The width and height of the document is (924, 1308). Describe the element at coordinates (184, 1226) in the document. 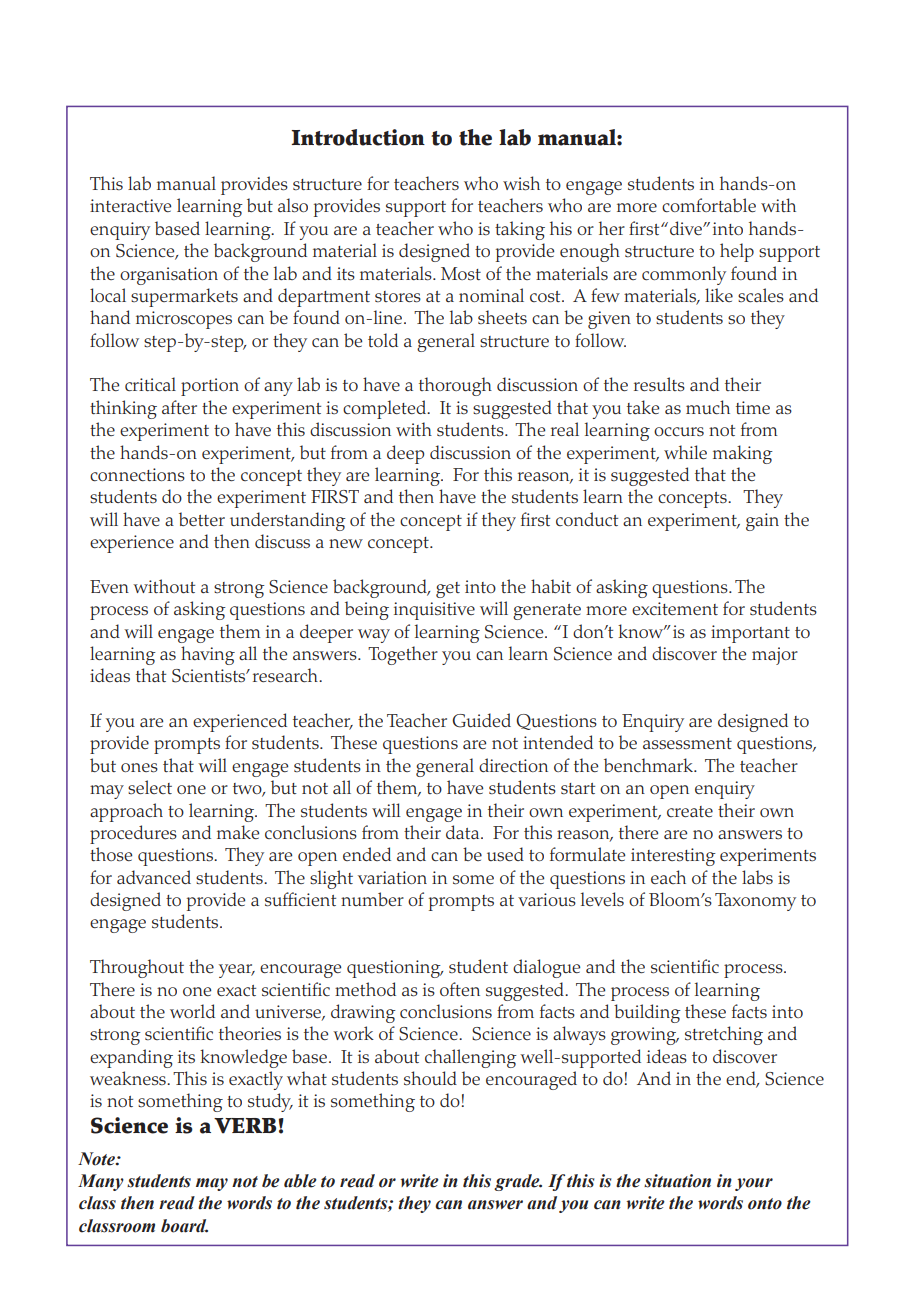

I see `board` at that location.
